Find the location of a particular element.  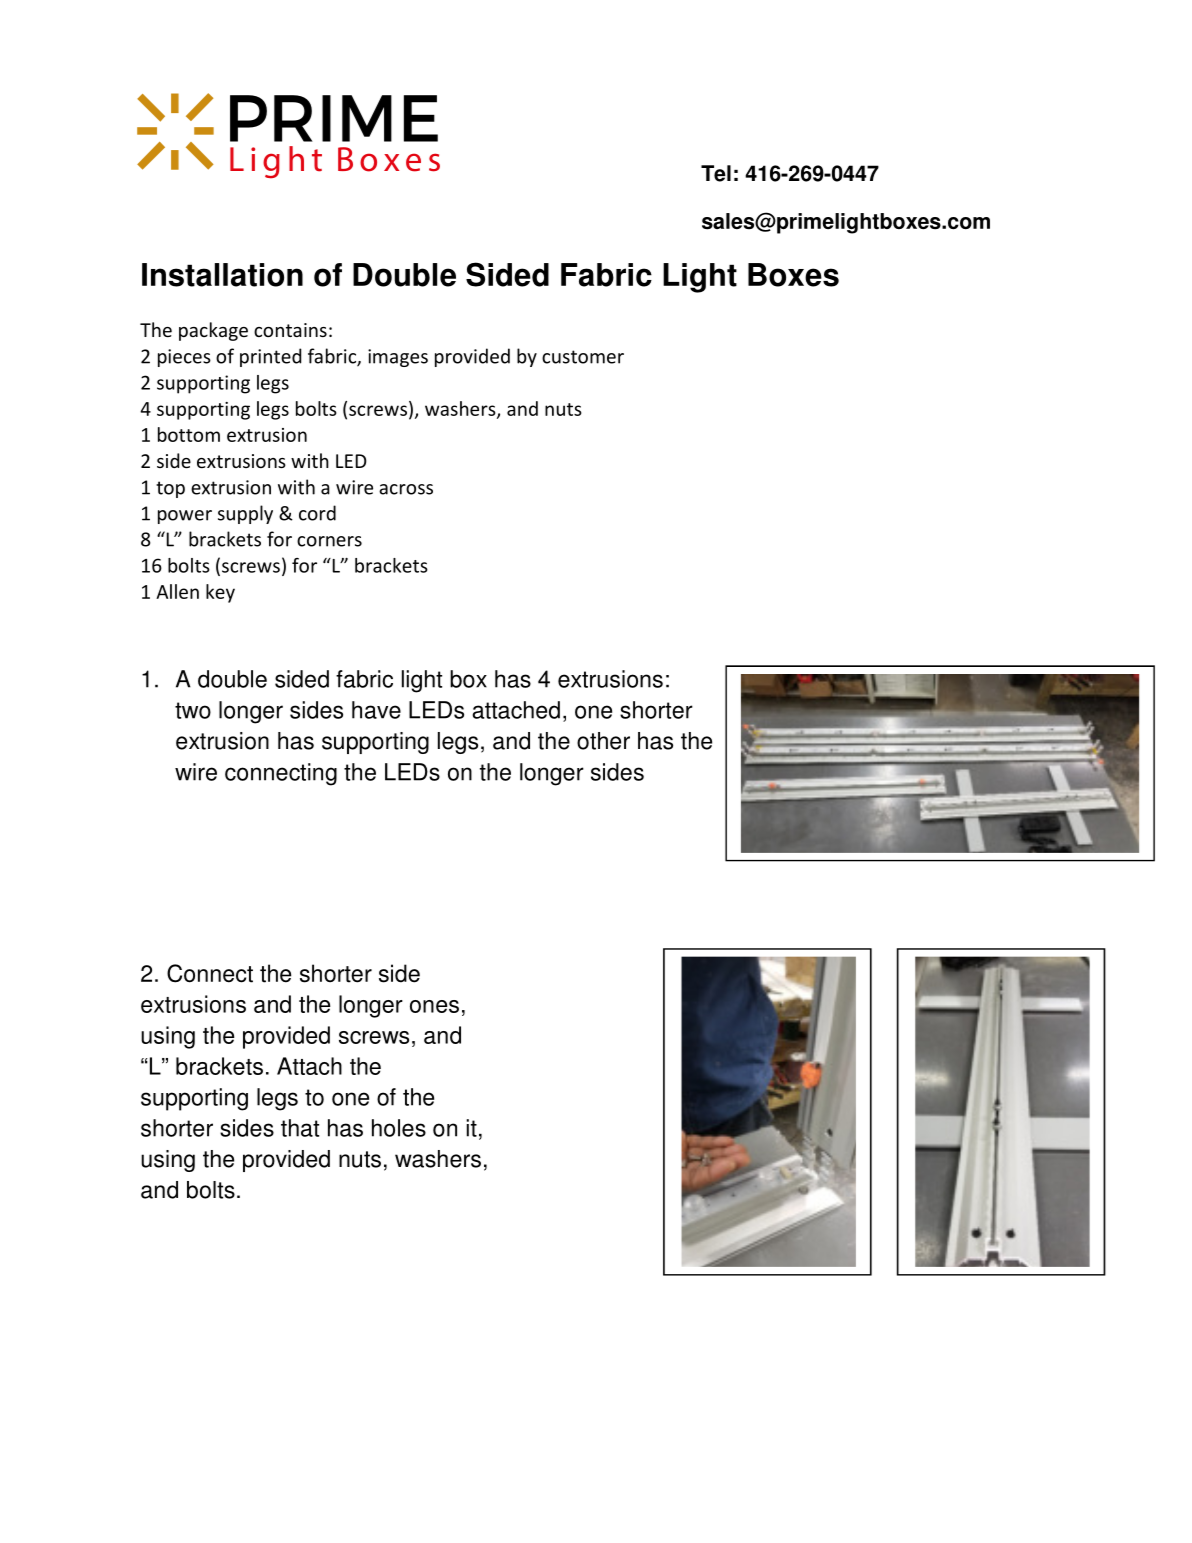

Installation is located at coordinates (222, 275).
